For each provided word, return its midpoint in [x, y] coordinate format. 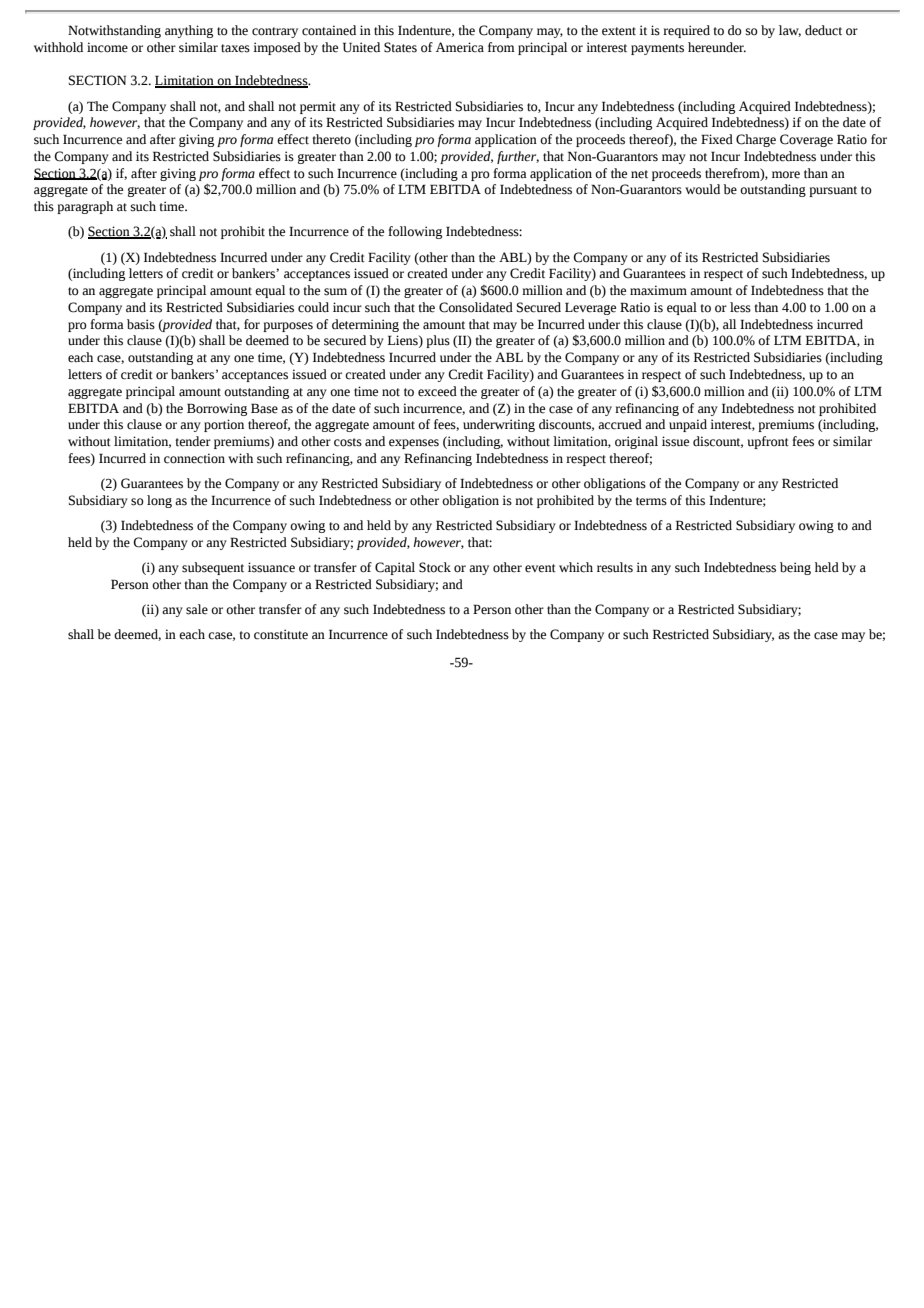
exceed [437, 391]
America [460, 47]
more [786, 175]
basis [141, 324]
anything [189, 31]
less [740, 307]
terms [651, 501]
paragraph [85, 207]
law [790, 31]
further [518, 157]
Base [264, 408]
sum [335, 292]
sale [197, 609]
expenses [414, 444]
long [159, 501]
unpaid [688, 425]
